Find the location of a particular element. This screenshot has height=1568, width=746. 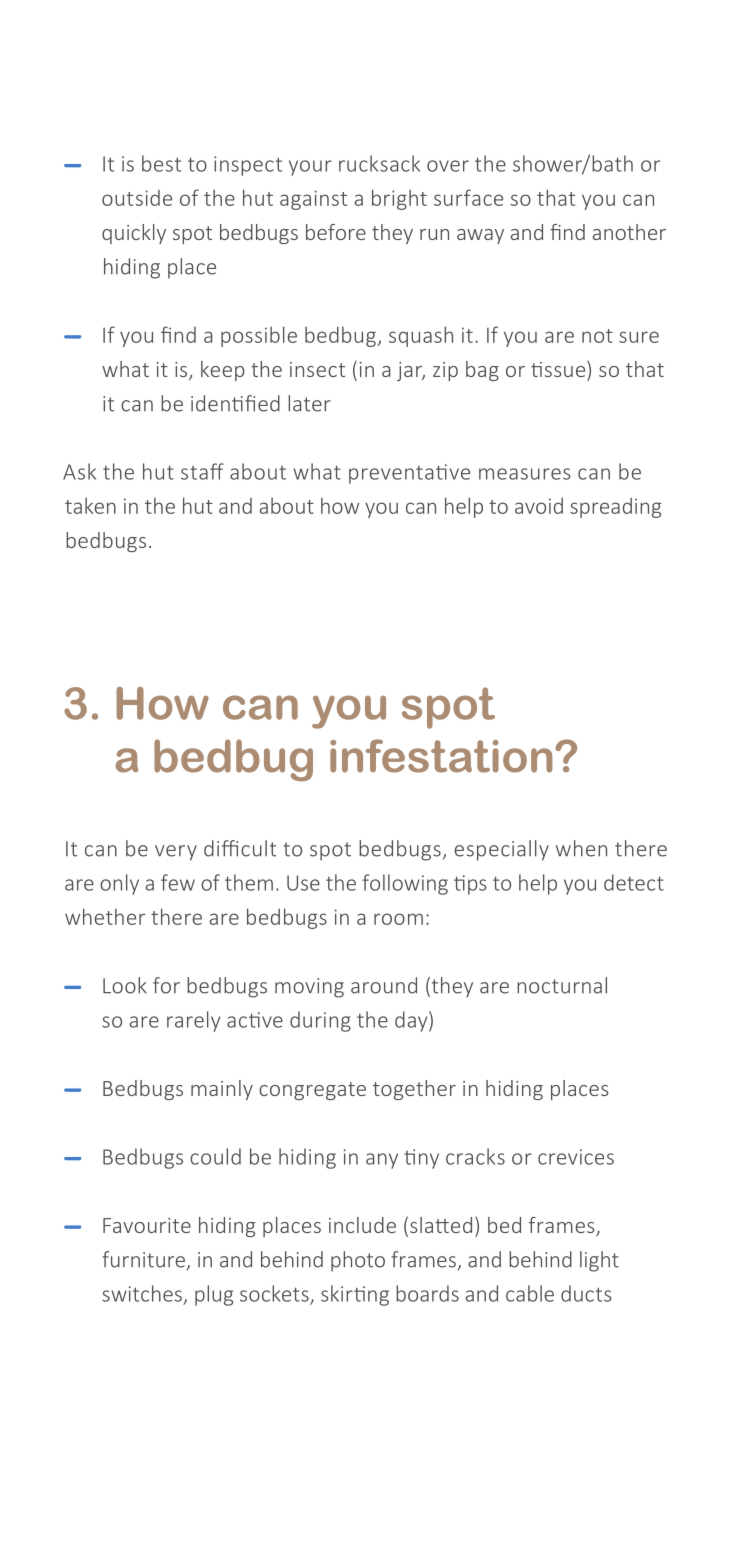

another is located at coordinates (629, 232).
